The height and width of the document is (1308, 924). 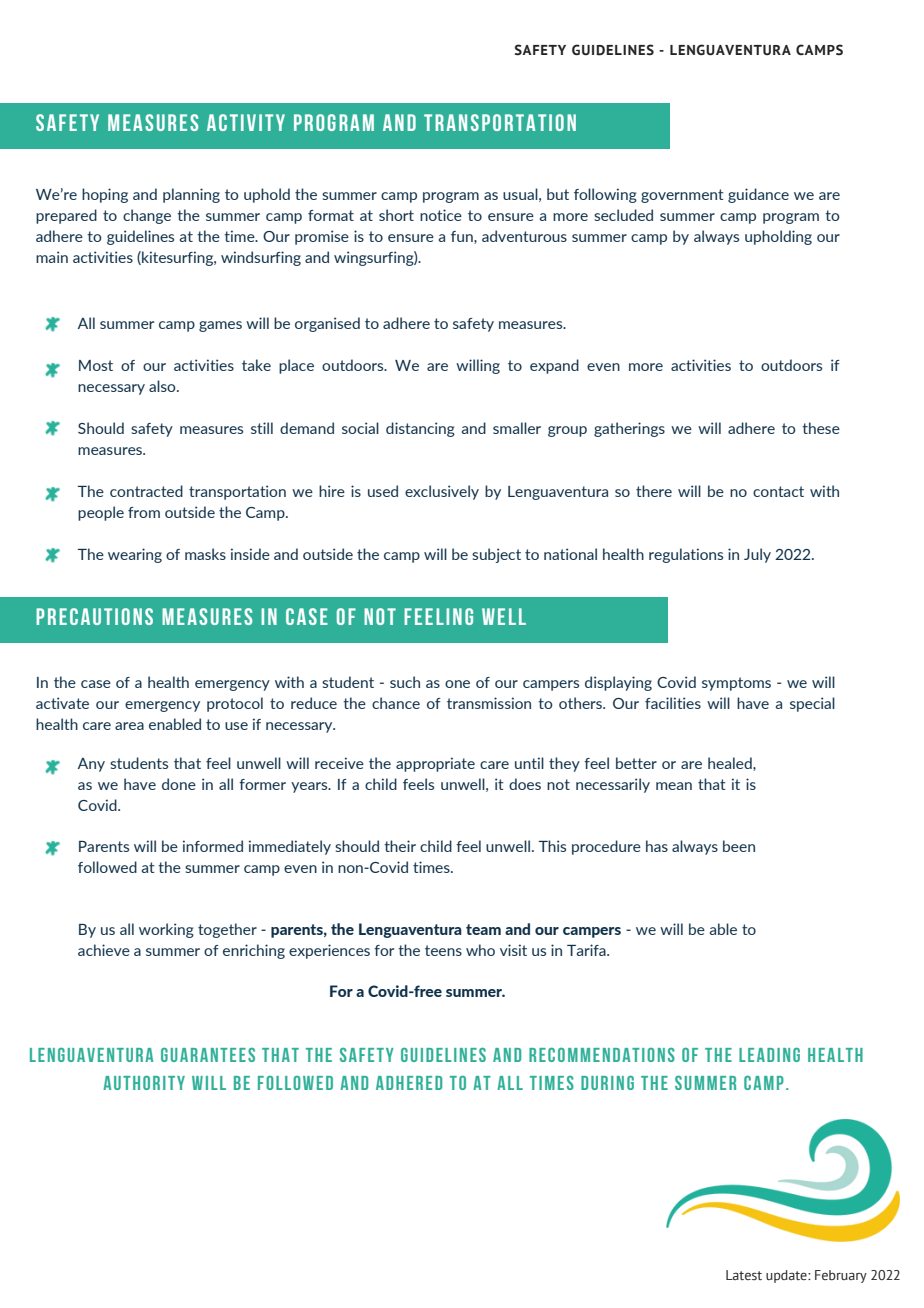 I want to click on hoping, so click(x=105, y=195).
